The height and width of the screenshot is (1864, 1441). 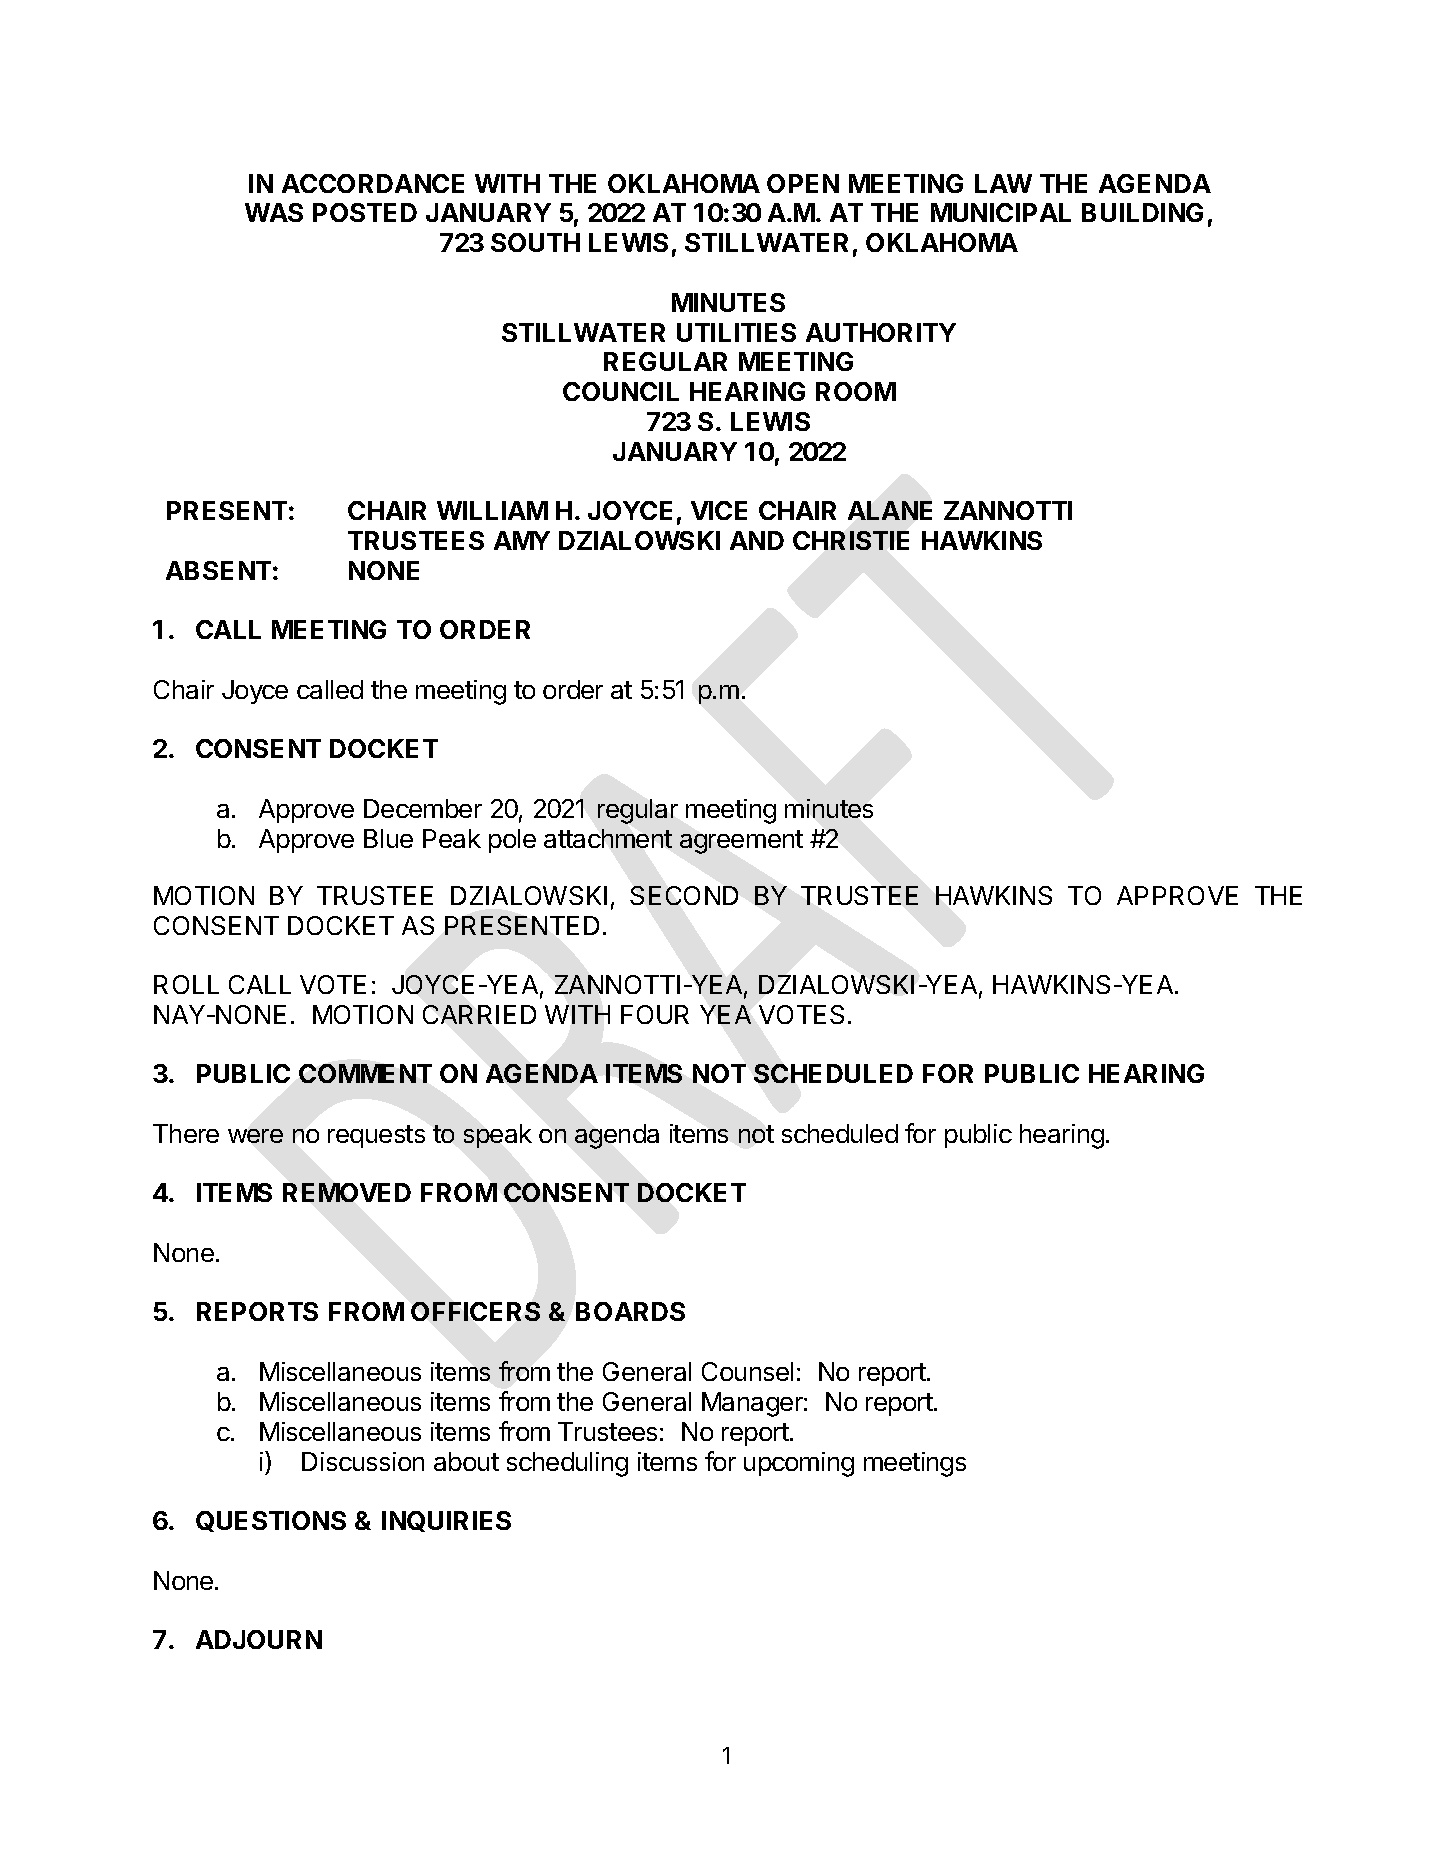 What do you see at coordinates (851, 540) in the screenshot?
I see `CHRISTIE` at bounding box center [851, 540].
